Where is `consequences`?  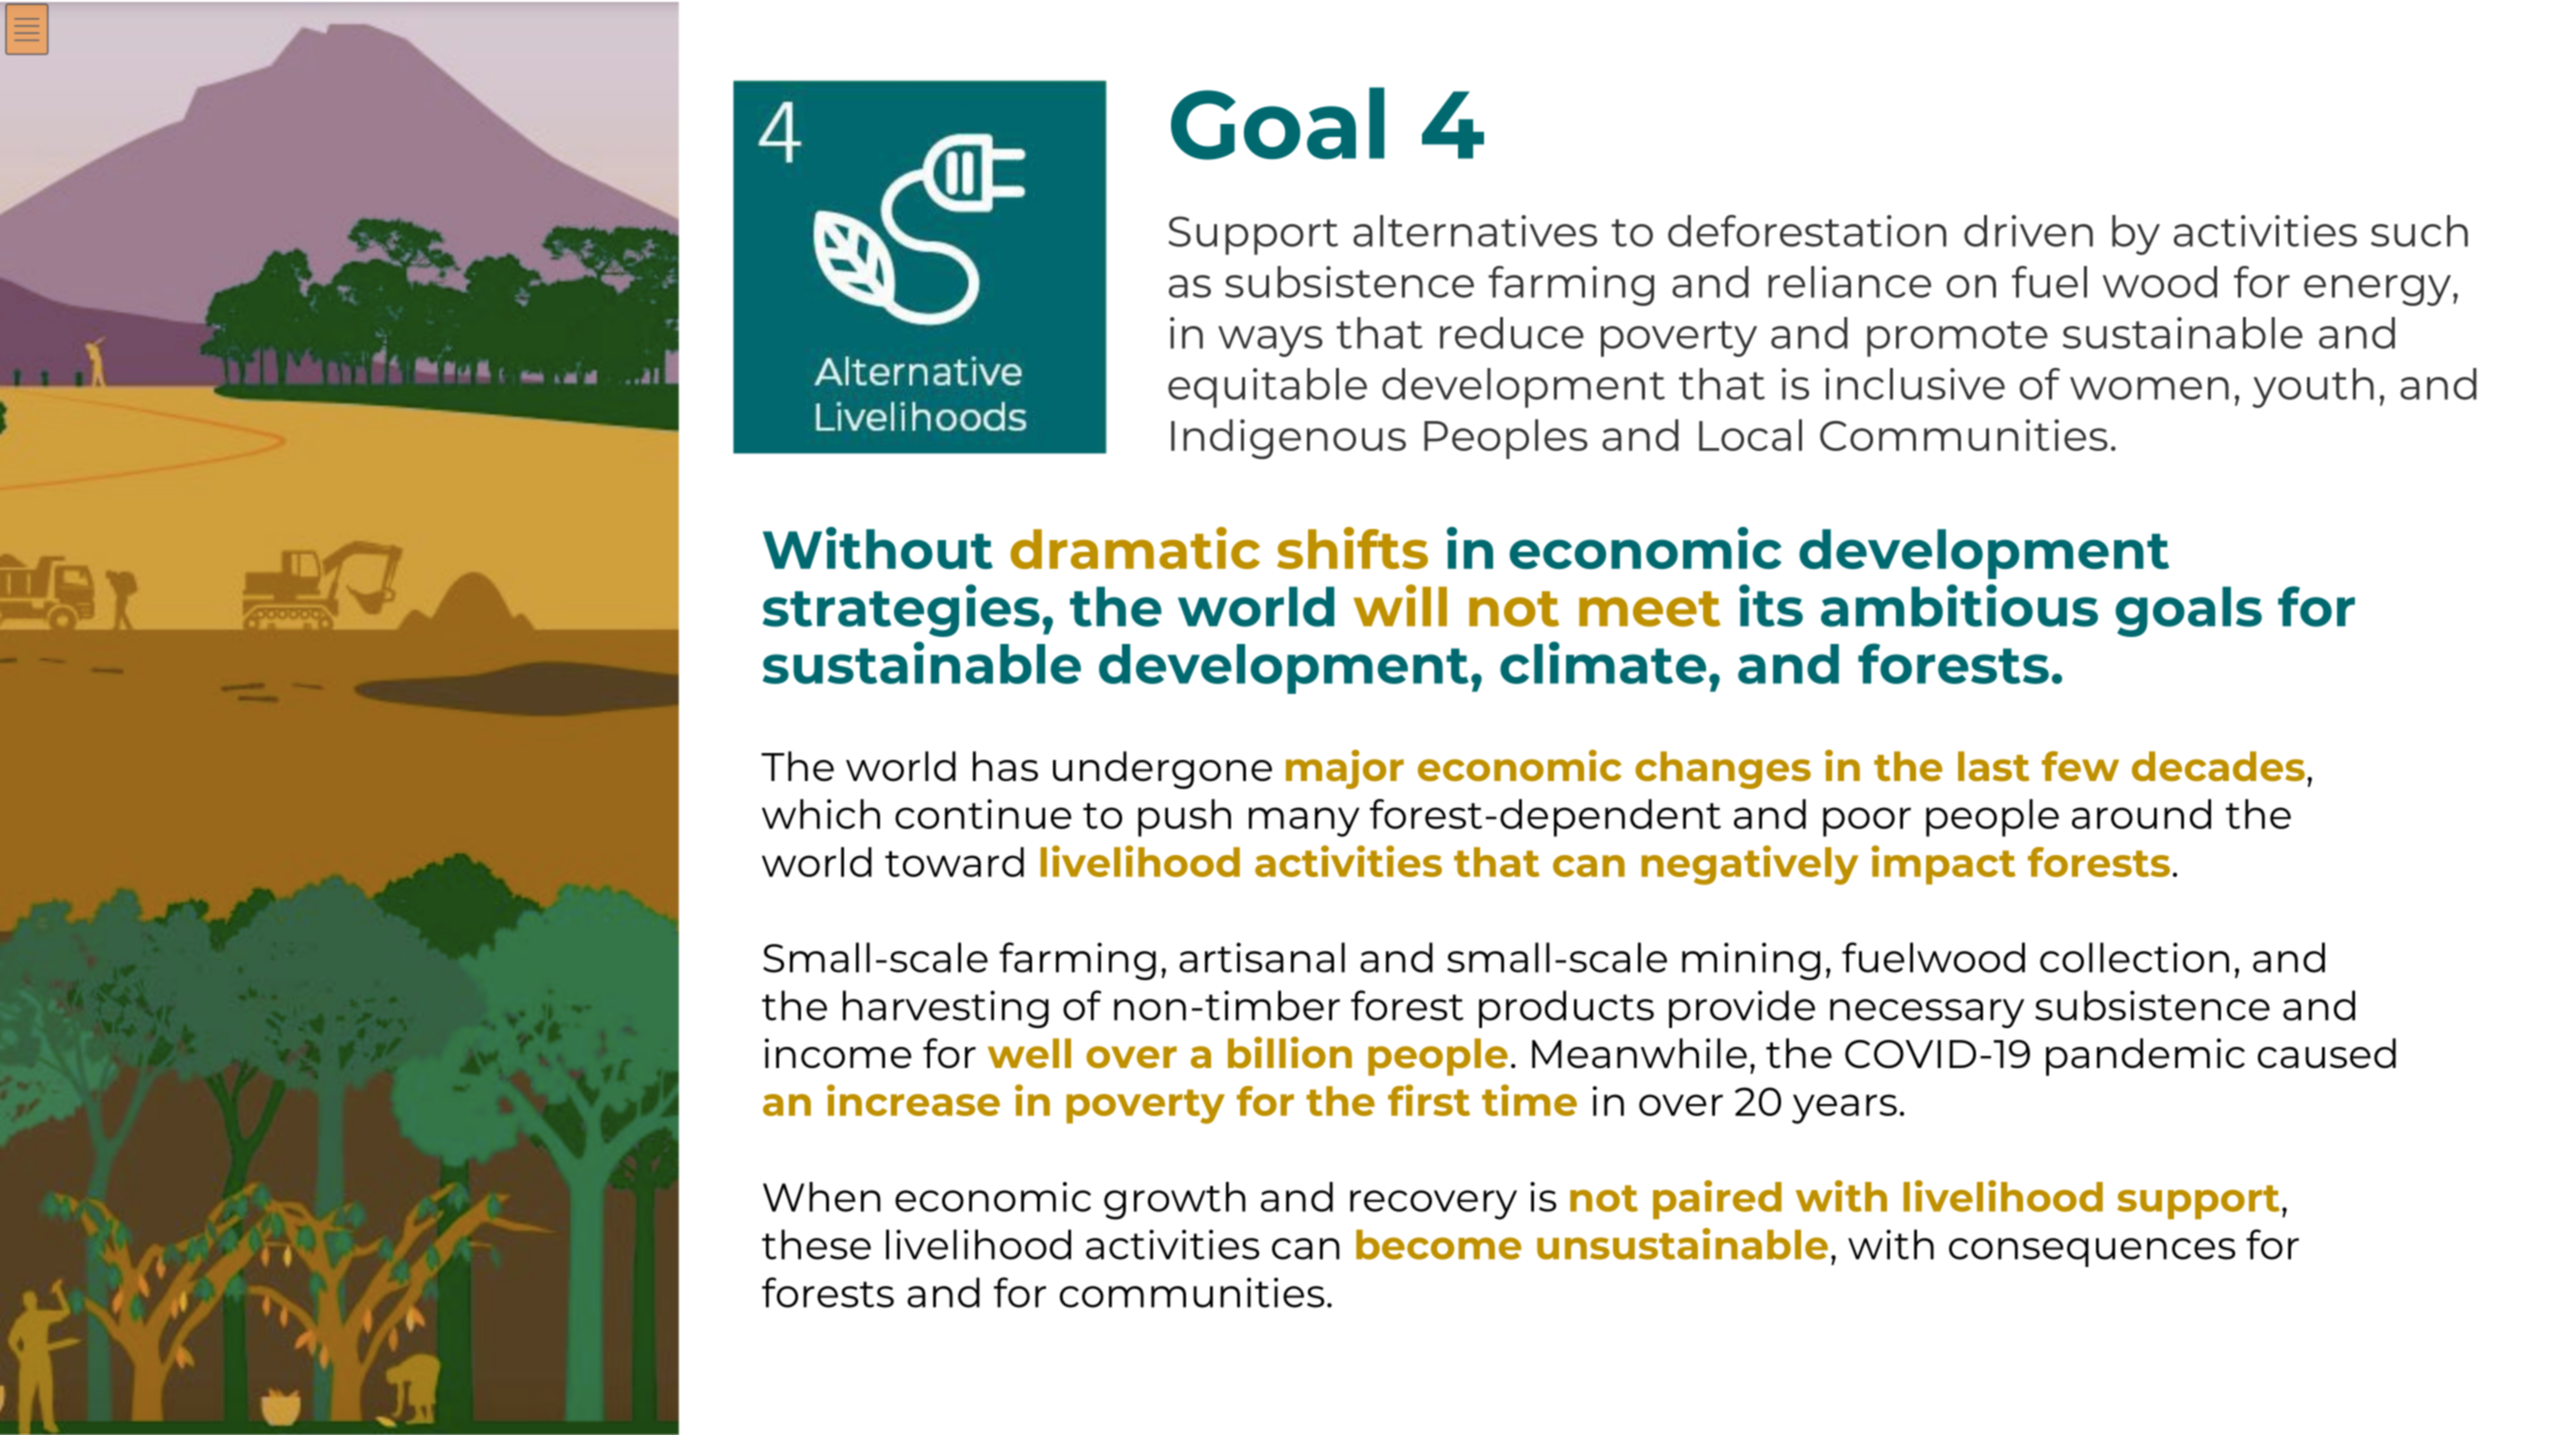 consequences is located at coordinates (2092, 1252).
